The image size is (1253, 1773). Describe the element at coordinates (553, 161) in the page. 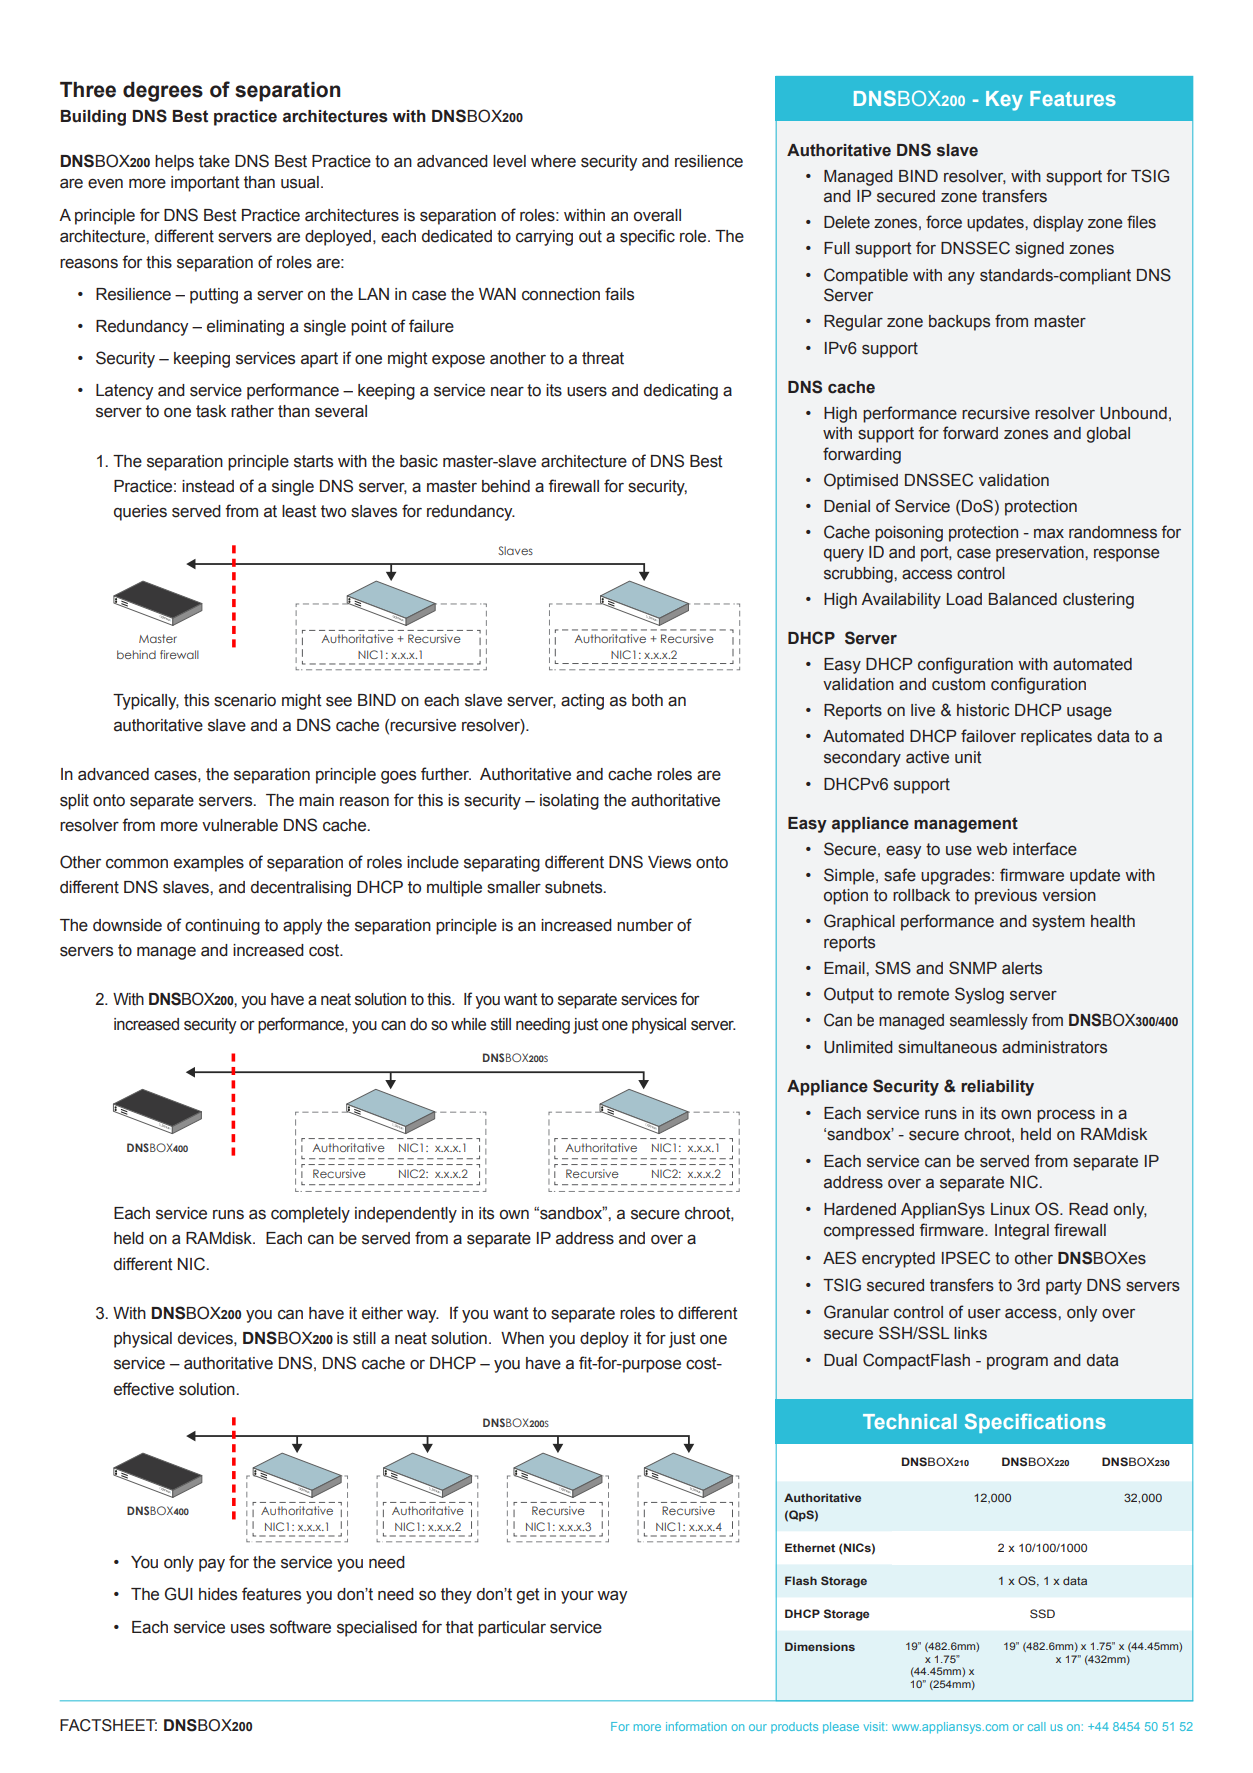

I see `where` at that location.
